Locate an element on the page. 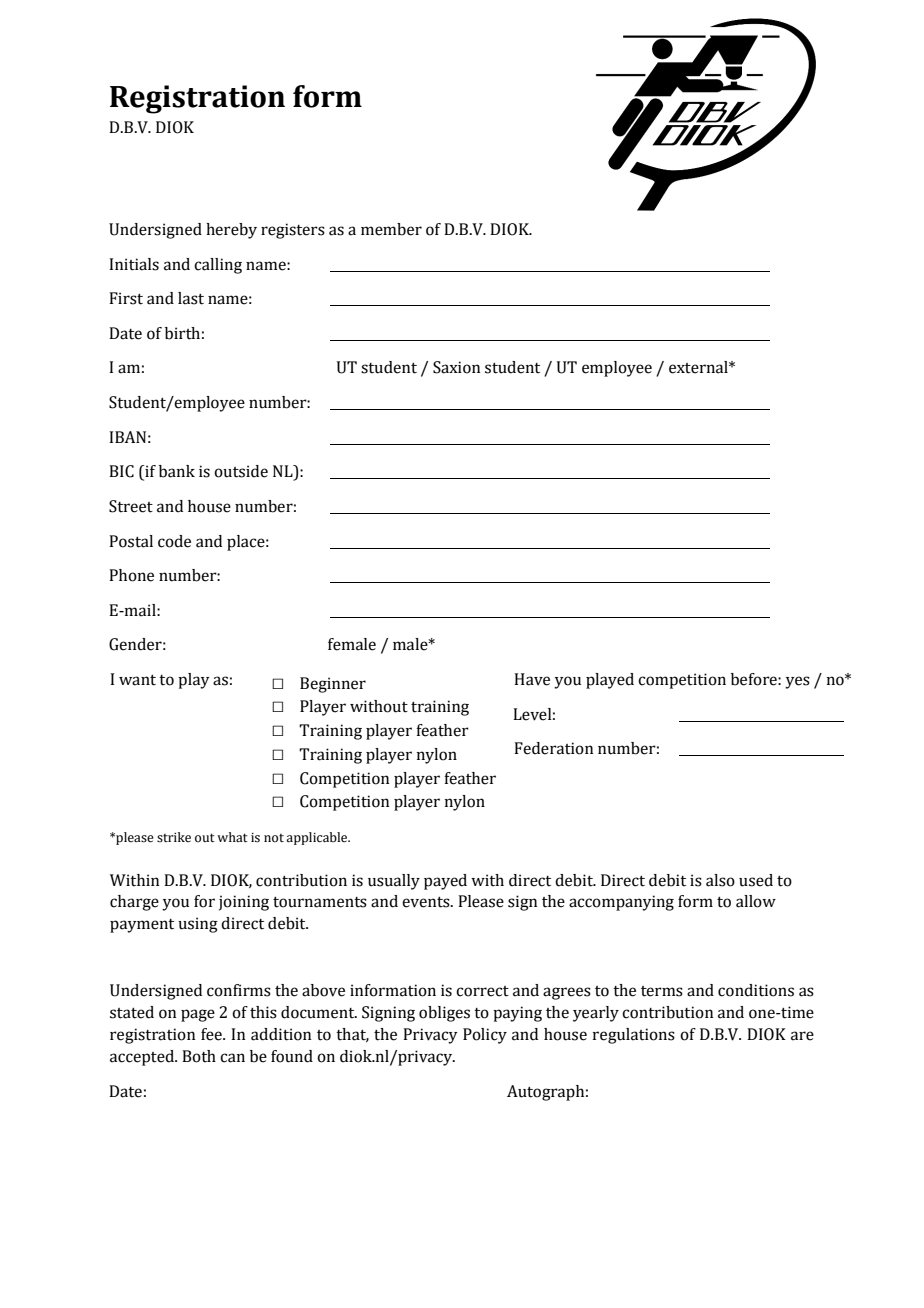 This page has width=924, height=1308. code is located at coordinates (174, 541).
